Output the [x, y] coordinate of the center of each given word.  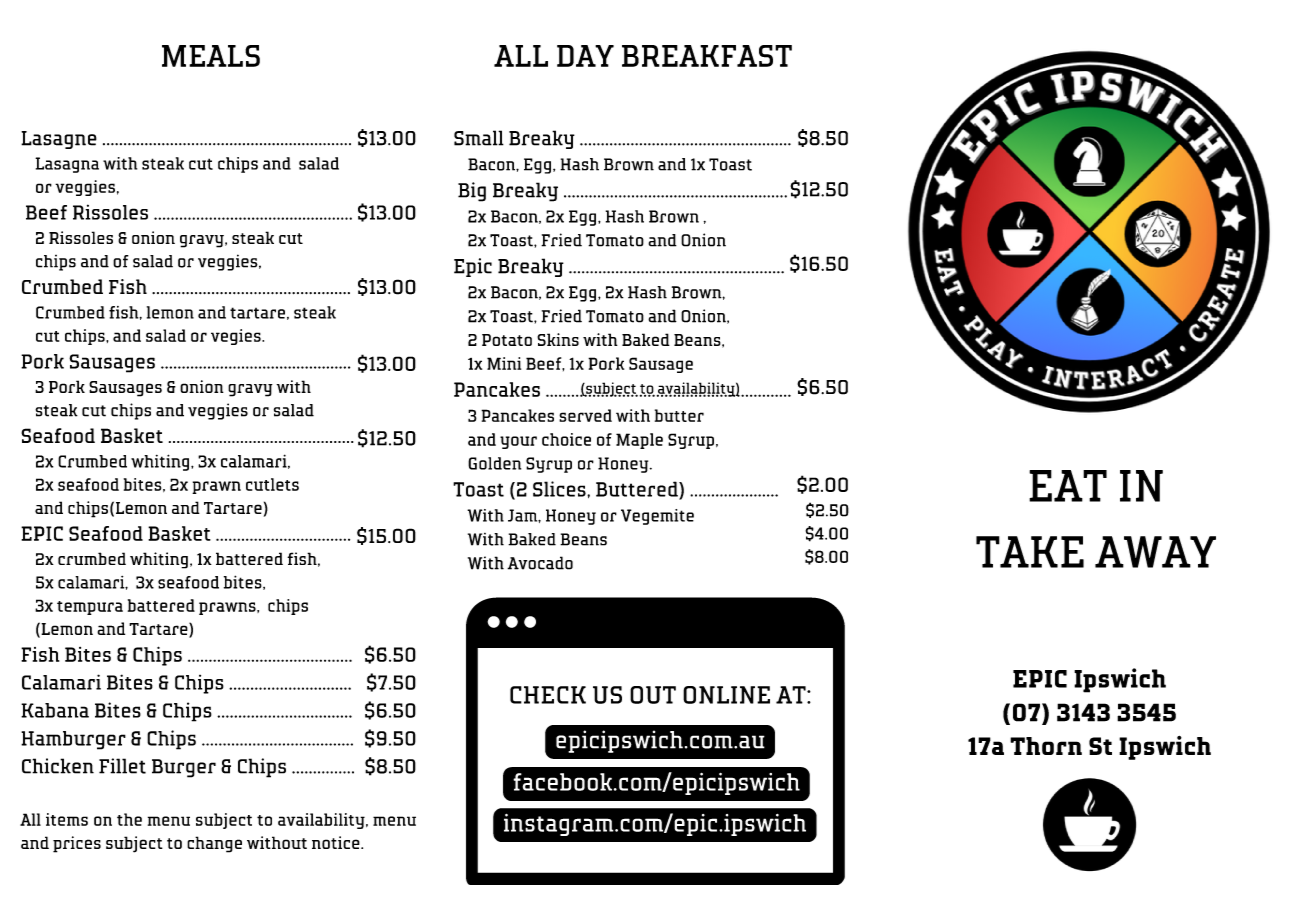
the [129, 819]
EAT [1068, 486]
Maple [639, 441]
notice [337, 842]
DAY [585, 56]
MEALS [211, 56]
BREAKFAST [707, 56]
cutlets [272, 484]
